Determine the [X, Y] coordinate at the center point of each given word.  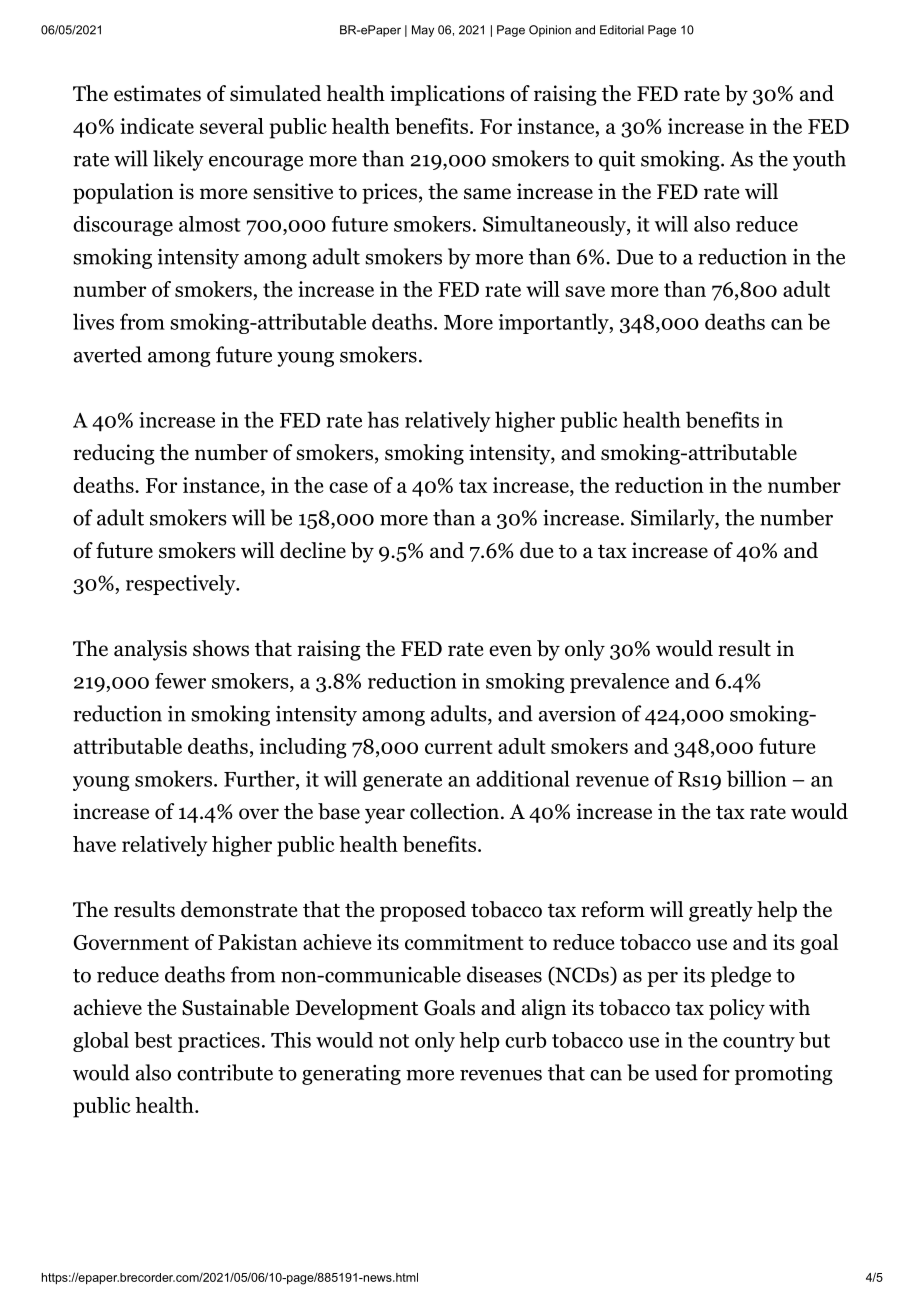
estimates [157, 93]
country [759, 1043]
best [153, 1040]
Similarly [673, 519]
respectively [182, 585]
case [348, 487]
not [394, 1041]
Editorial [622, 30]
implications [447, 95]
